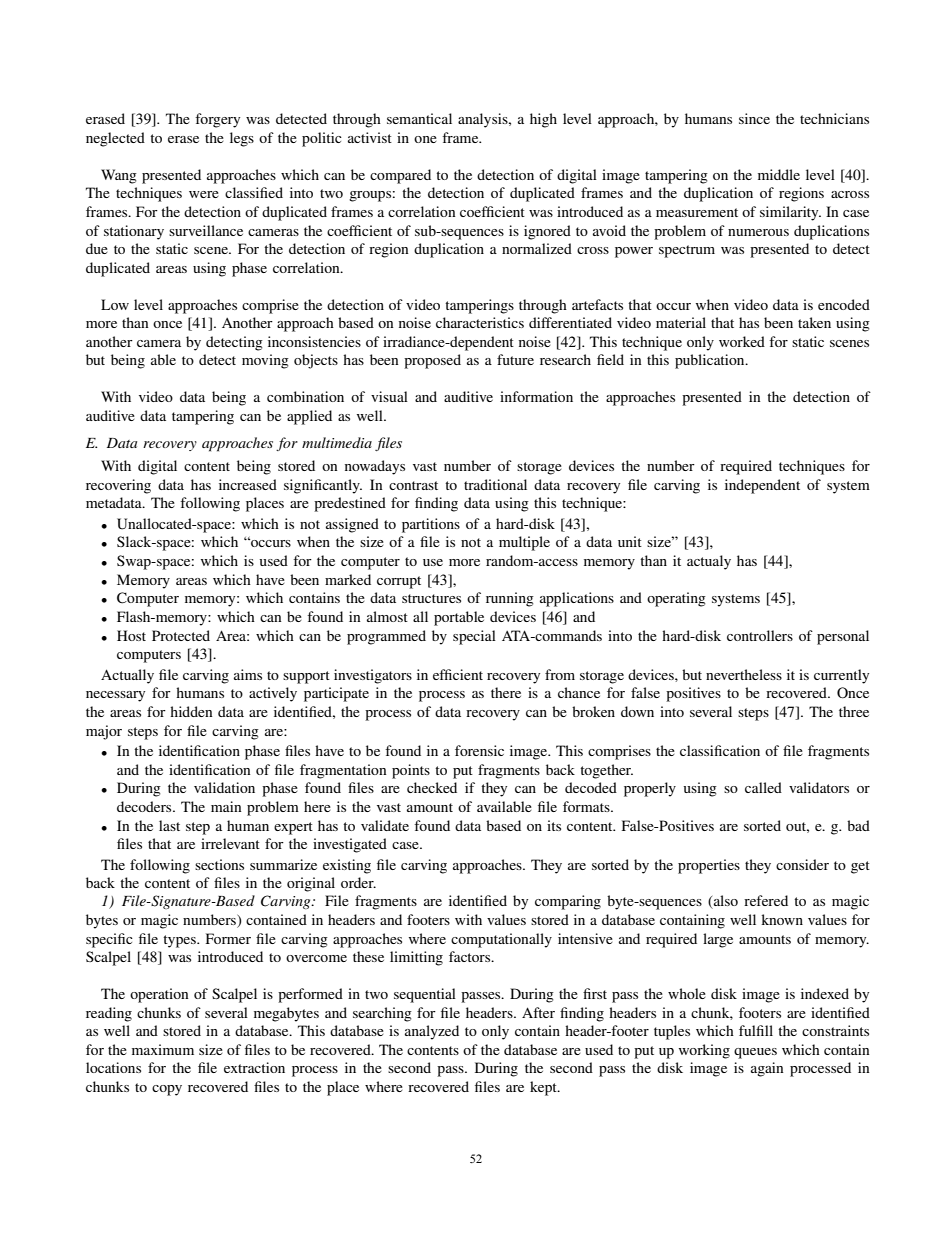  What do you see at coordinates (181, 635) in the screenshot?
I see `Protected` at bounding box center [181, 635].
